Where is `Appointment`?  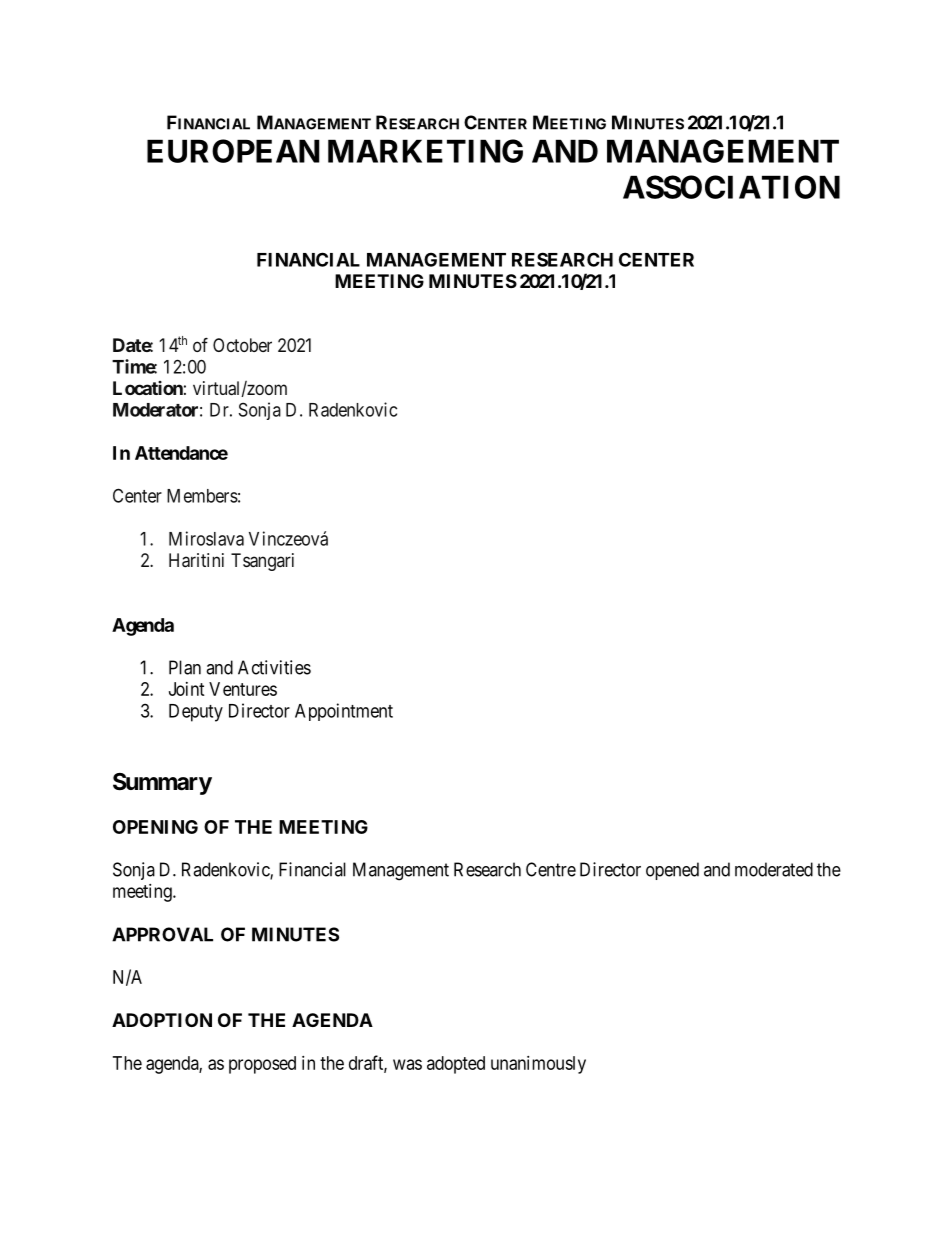
Appointment is located at coordinates (344, 712).
